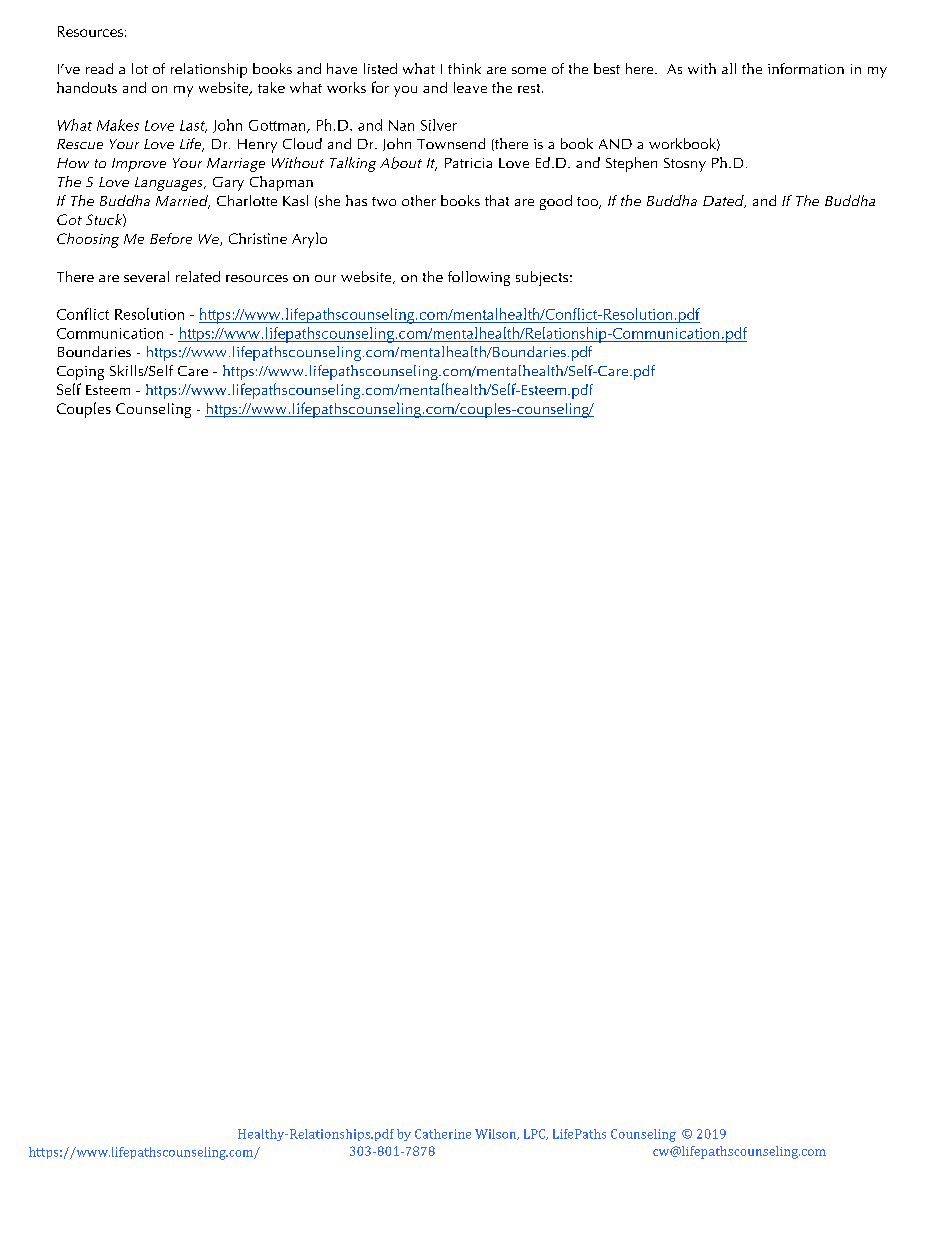 The image size is (952, 1233). What do you see at coordinates (631, 164) in the page?
I see `Stephen` at bounding box center [631, 164].
